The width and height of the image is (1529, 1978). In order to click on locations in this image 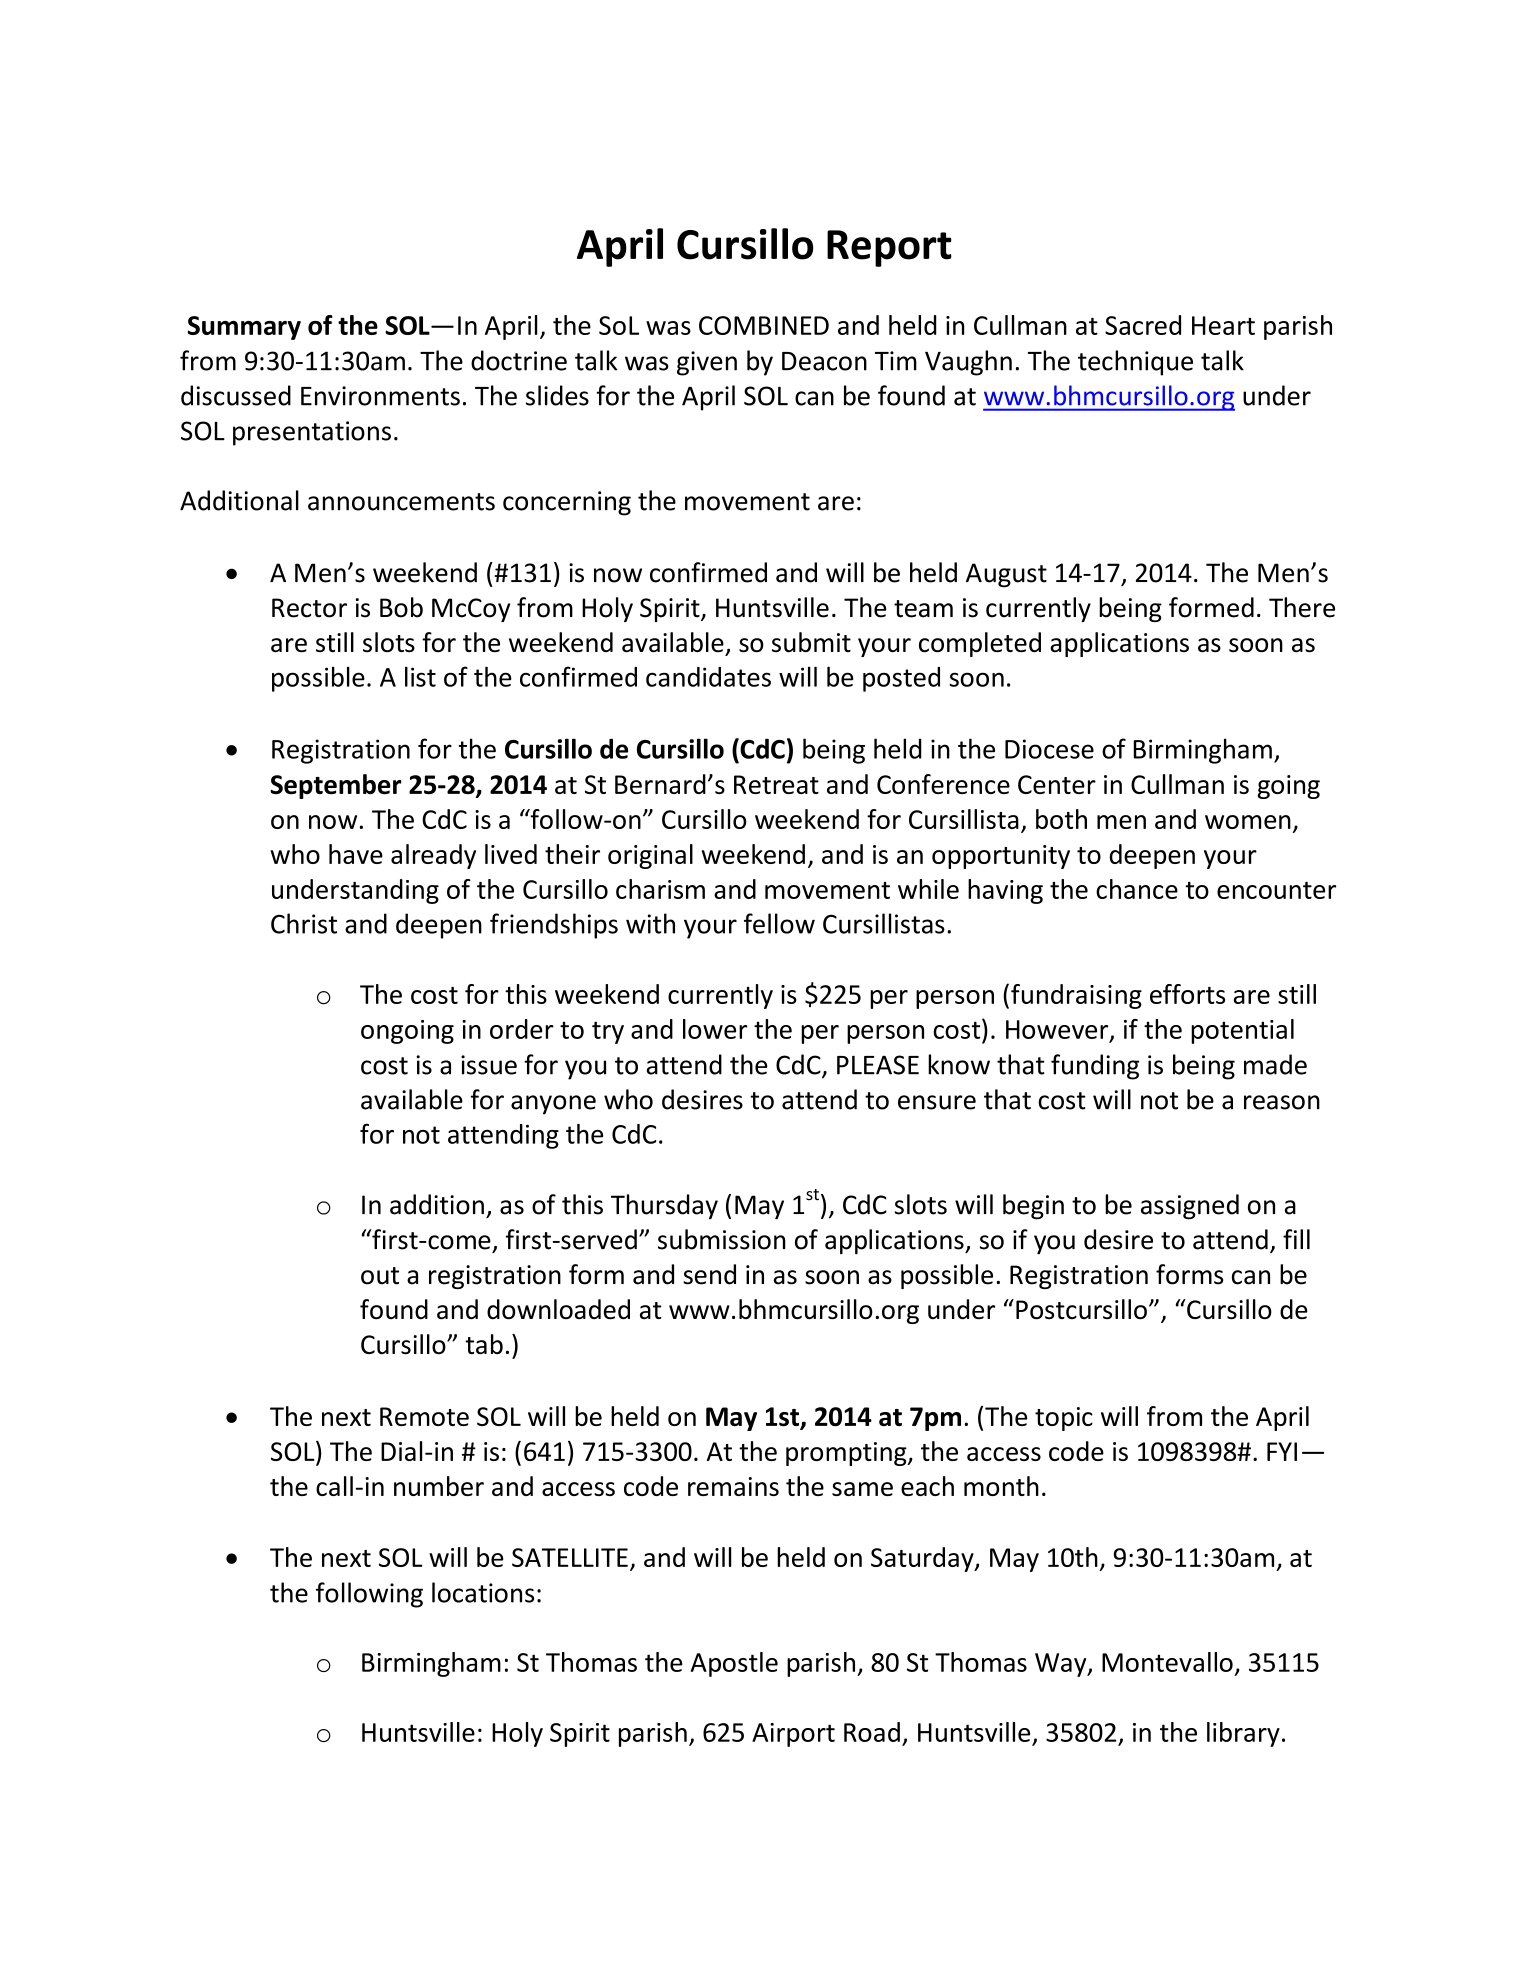, I will do `click(483, 1592)`.
